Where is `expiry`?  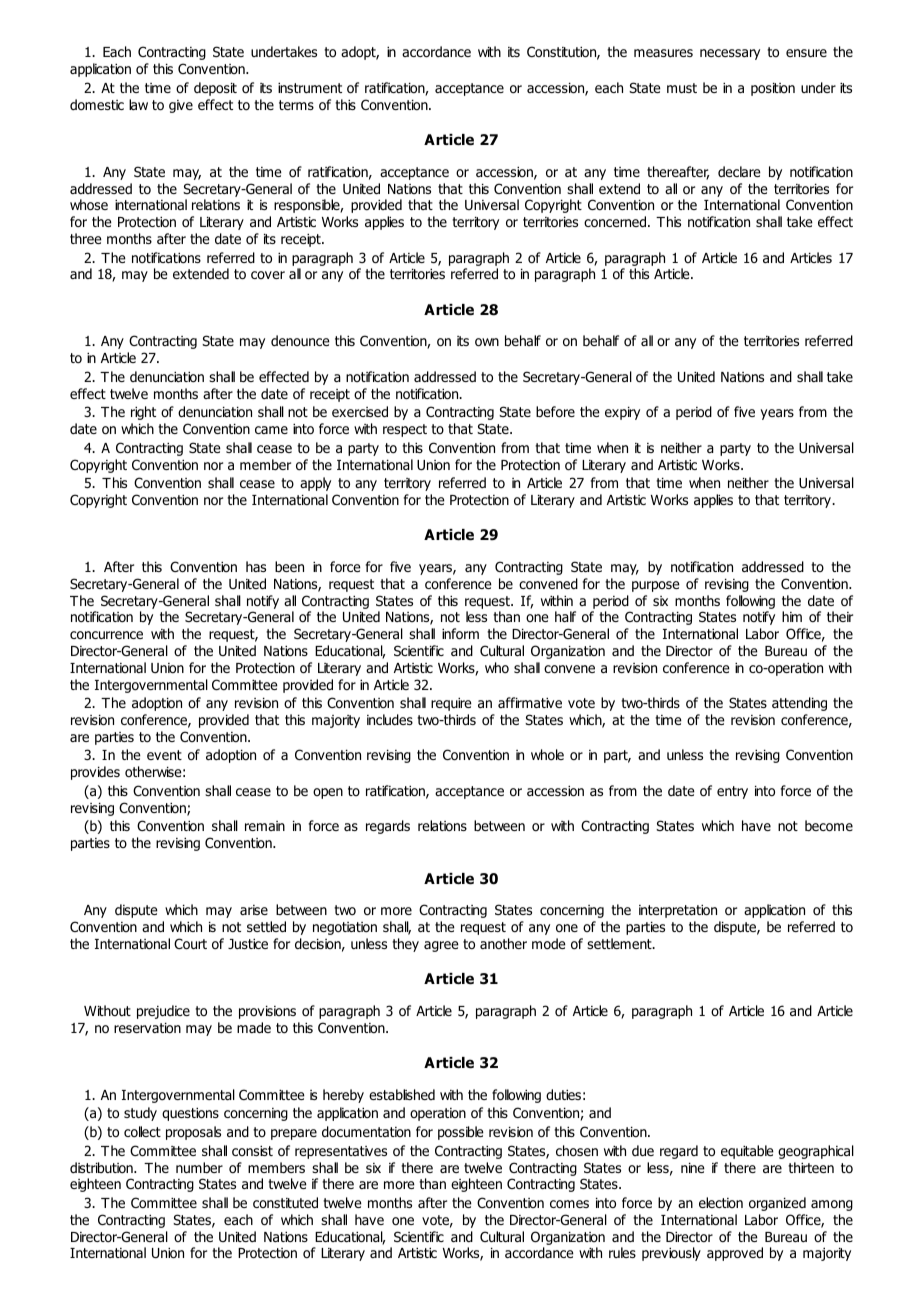
expiry is located at coordinates (622, 413).
